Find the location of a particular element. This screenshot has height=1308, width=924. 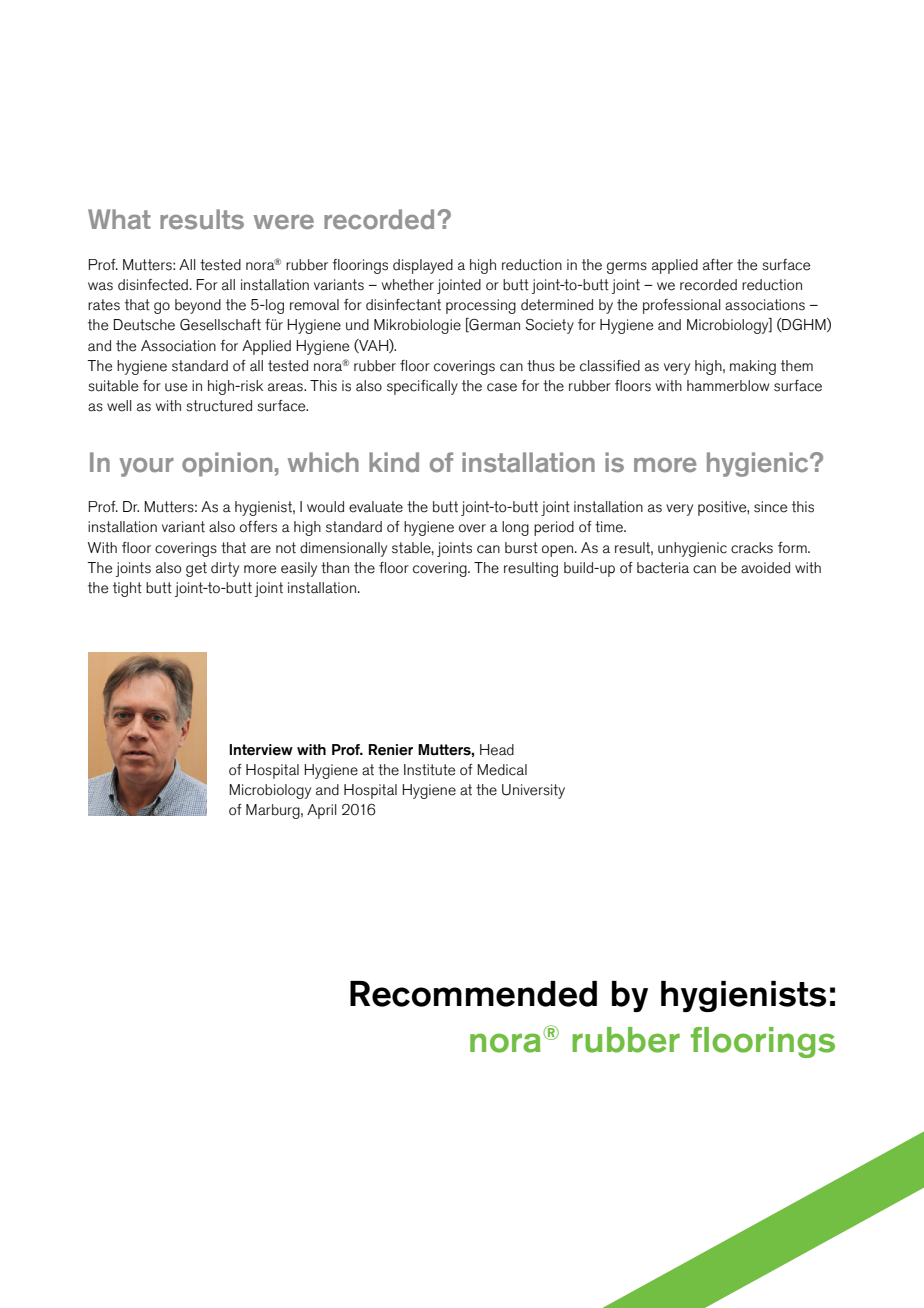

after is located at coordinates (718, 265).
